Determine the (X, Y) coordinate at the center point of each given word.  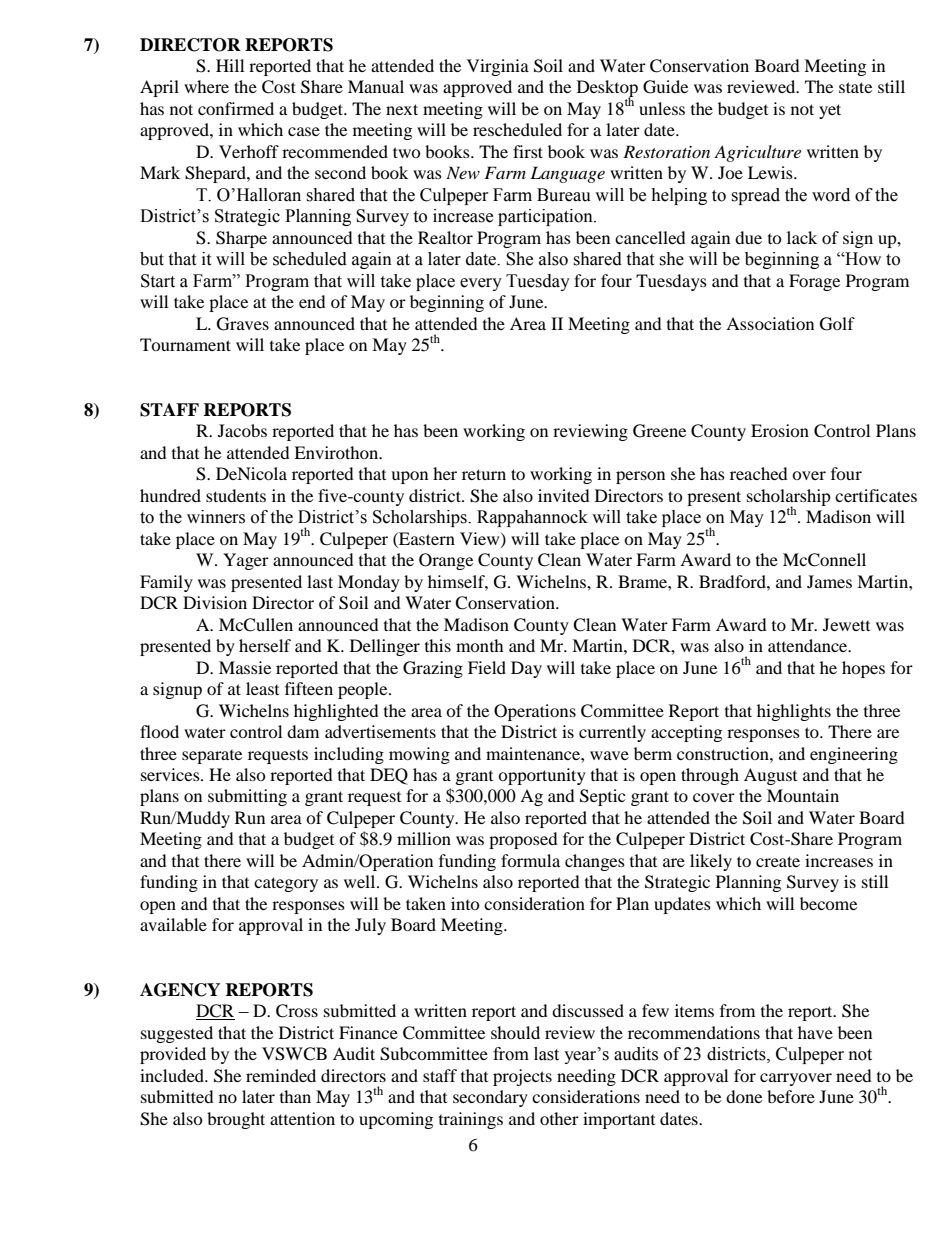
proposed (523, 840)
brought (236, 1120)
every (481, 284)
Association (770, 323)
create (778, 861)
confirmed (236, 108)
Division (215, 602)
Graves (243, 324)
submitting (247, 797)
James (829, 581)
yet (830, 111)
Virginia (498, 67)
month (480, 645)
